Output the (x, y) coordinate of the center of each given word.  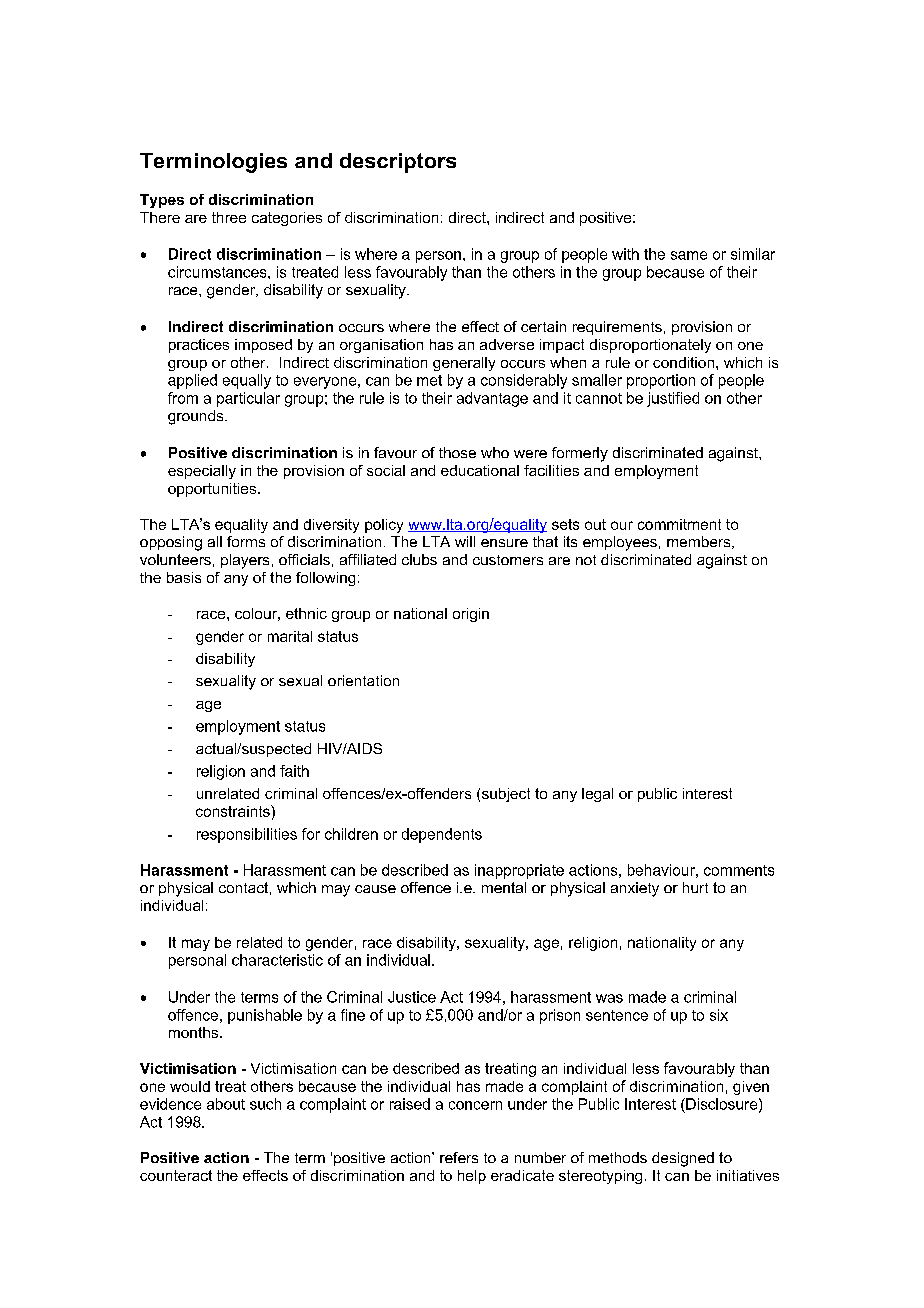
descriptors (398, 163)
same (689, 255)
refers (459, 1157)
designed (683, 1159)
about (226, 1104)
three (229, 217)
